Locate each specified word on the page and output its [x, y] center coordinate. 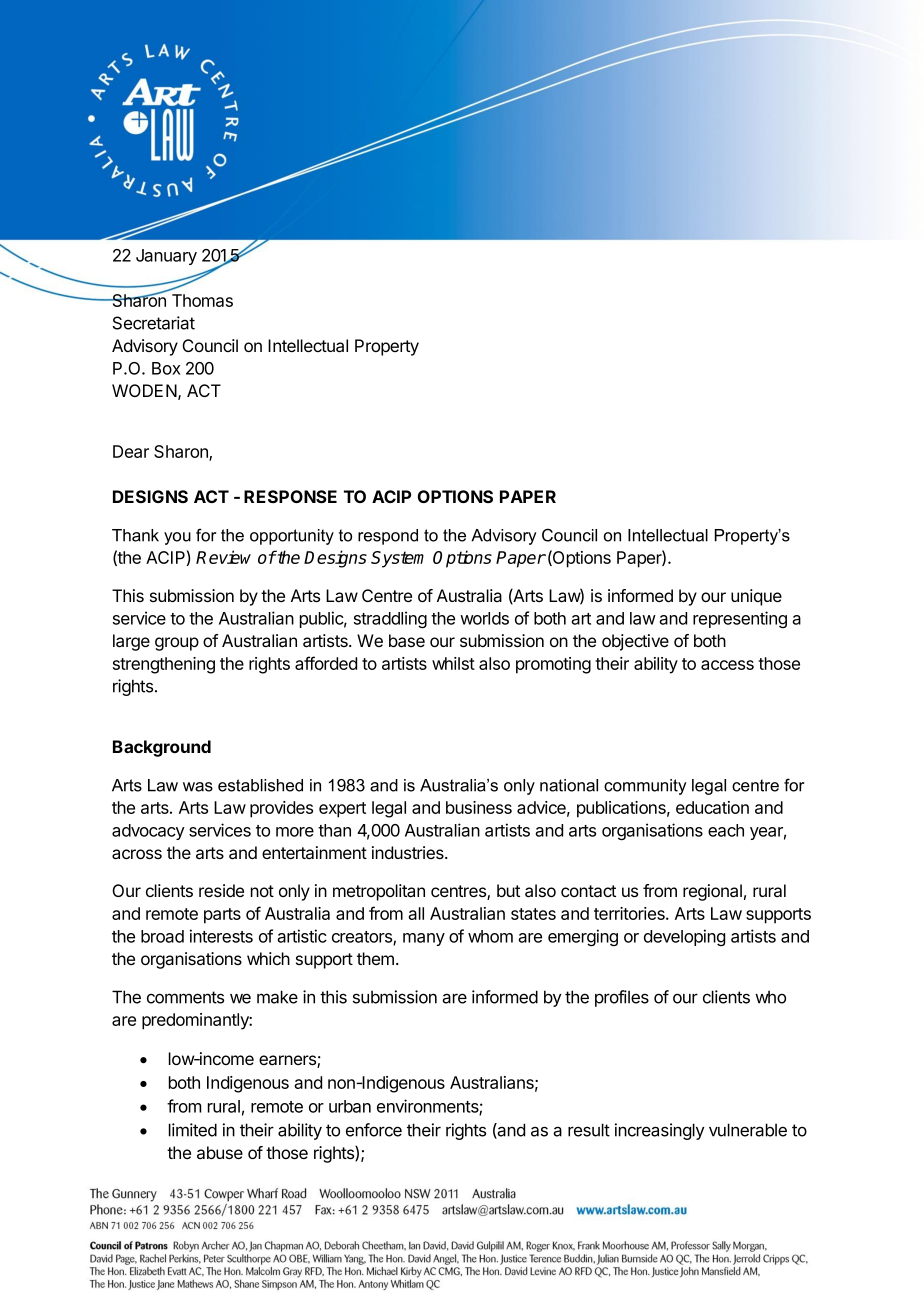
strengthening [164, 665]
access [727, 665]
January [166, 257]
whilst [453, 663]
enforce [374, 1130]
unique [756, 597]
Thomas [202, 300]
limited [193, 1130]
